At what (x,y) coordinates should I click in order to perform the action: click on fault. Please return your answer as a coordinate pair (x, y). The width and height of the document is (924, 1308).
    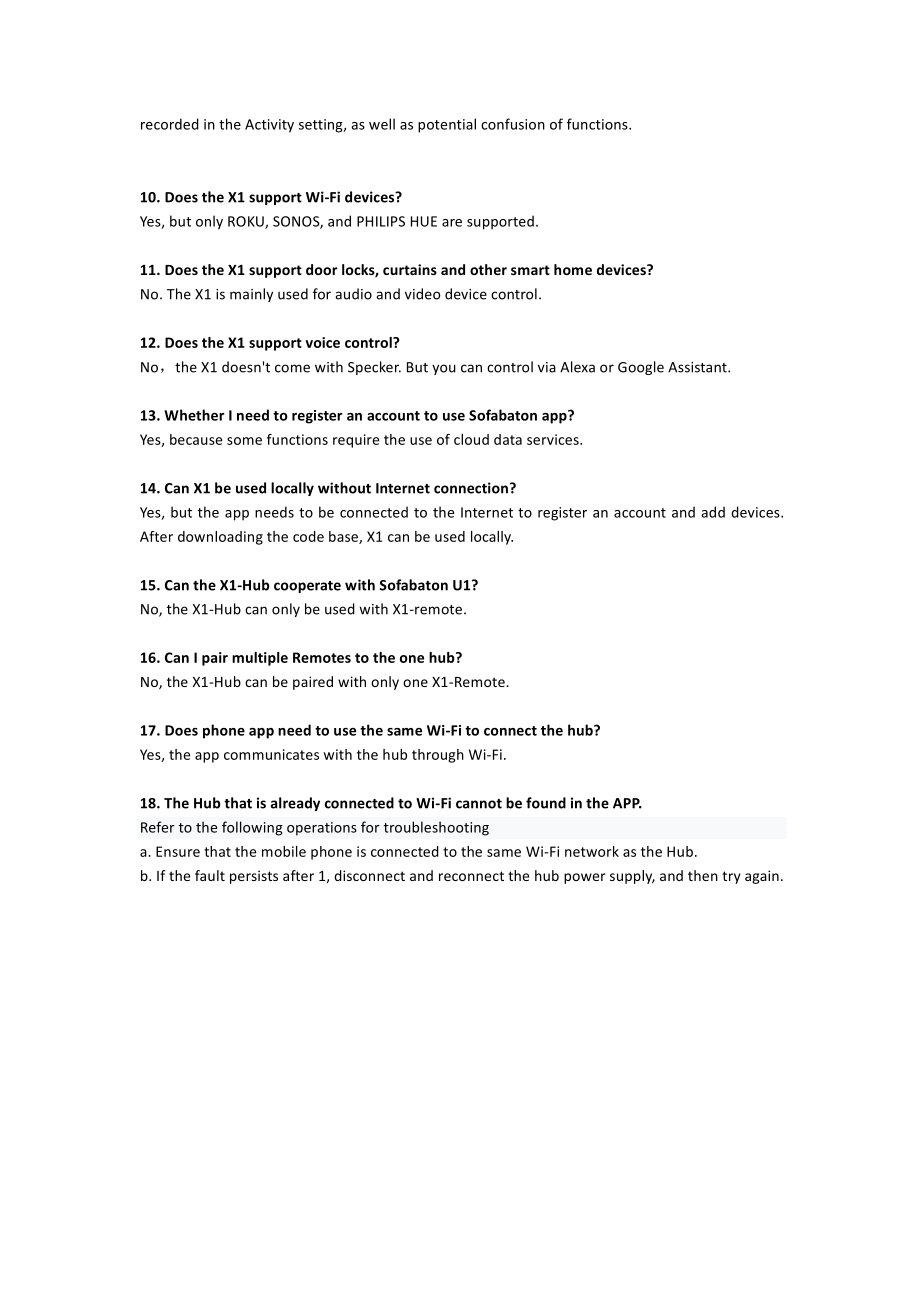
    Looking at the image, I should click on (210, 875).
